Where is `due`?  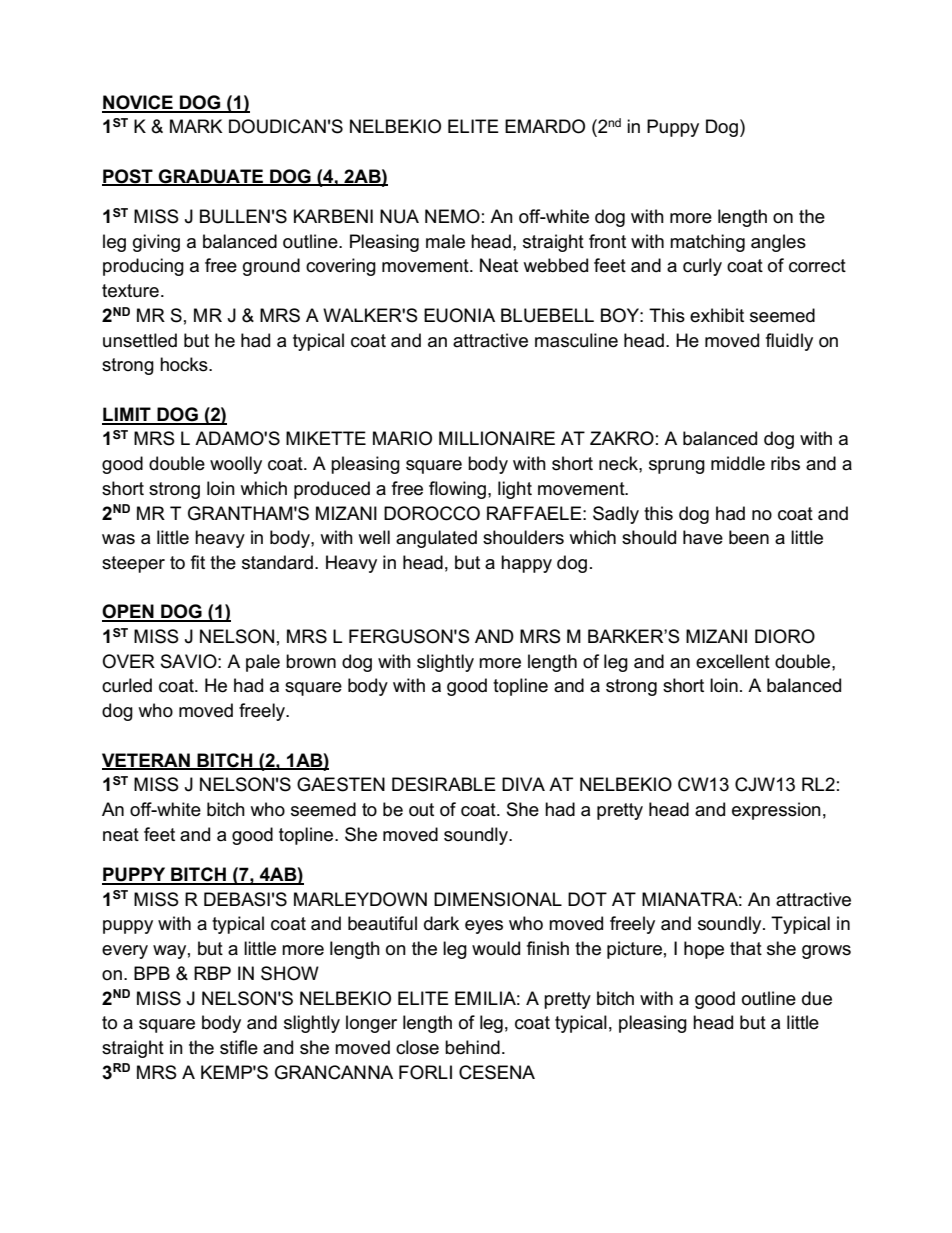 due is located at coordinates (817, 998).
